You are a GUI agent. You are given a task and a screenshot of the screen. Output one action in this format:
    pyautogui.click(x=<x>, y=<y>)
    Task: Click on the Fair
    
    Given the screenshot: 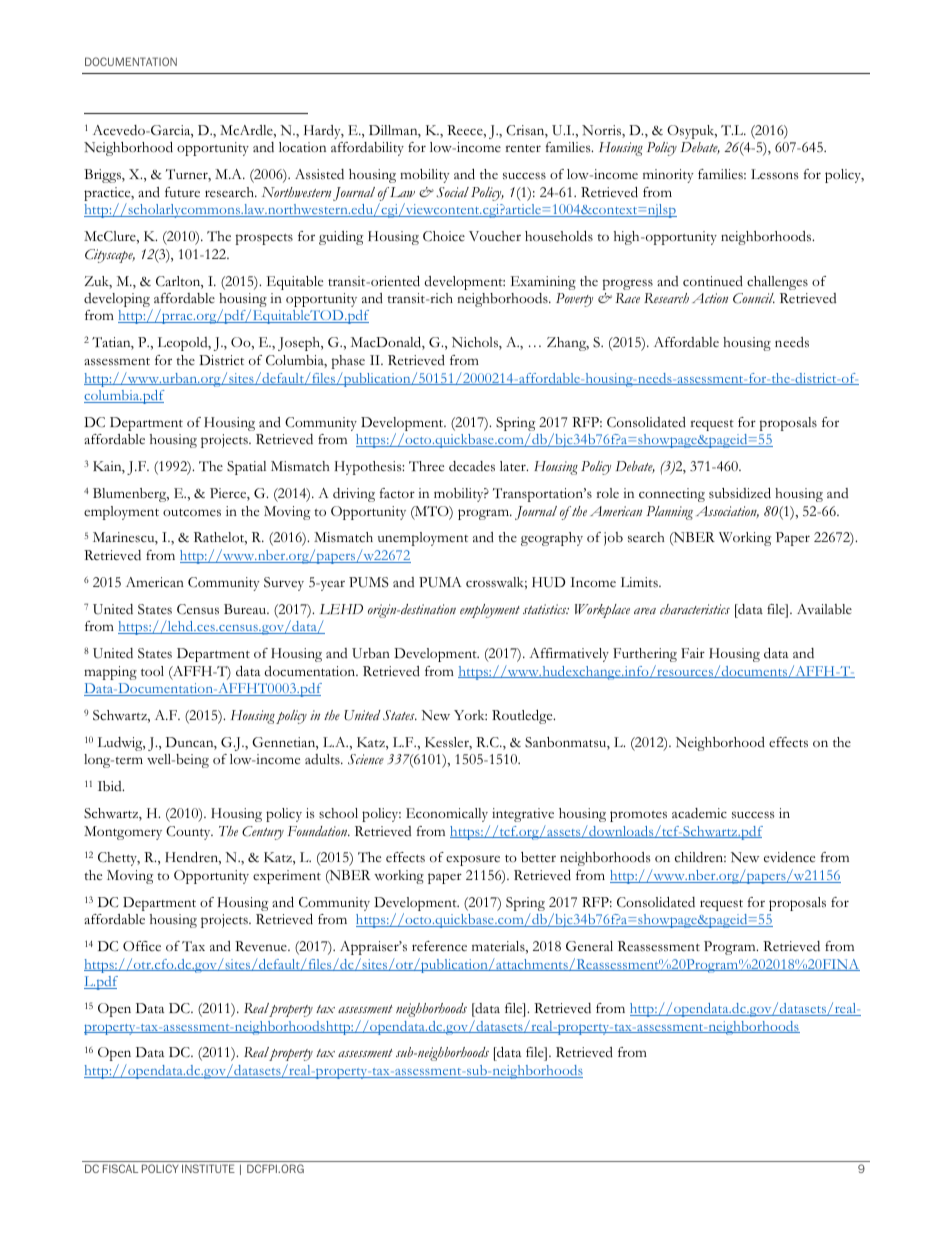 What is the action you would take?
    pyautogui.click(x=693, y=653)
